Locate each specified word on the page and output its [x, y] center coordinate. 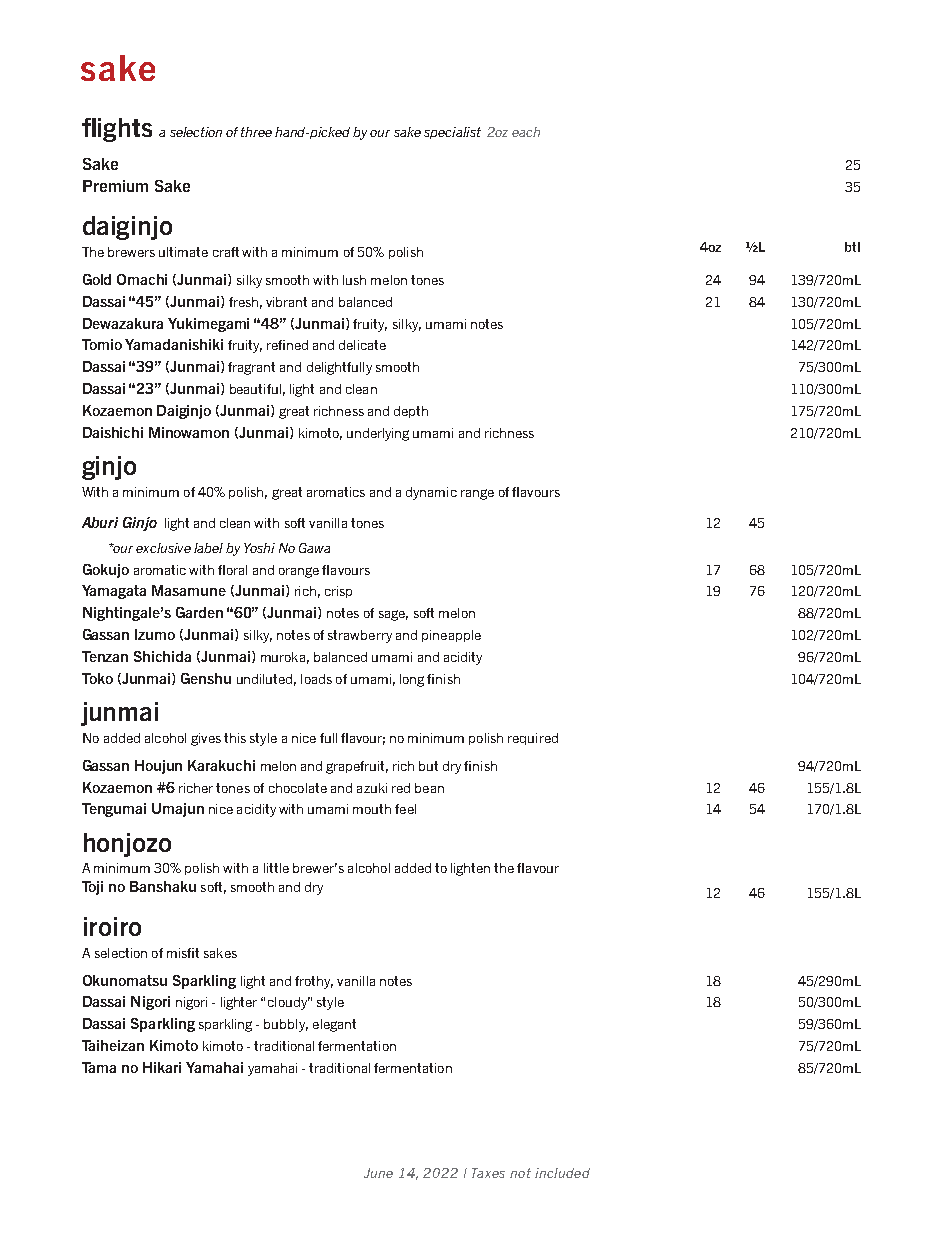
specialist [452, 133]
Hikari [162, 1067]
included [562, 1173]
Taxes [488, 1173]
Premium [115, 186]
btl [852, 247]
